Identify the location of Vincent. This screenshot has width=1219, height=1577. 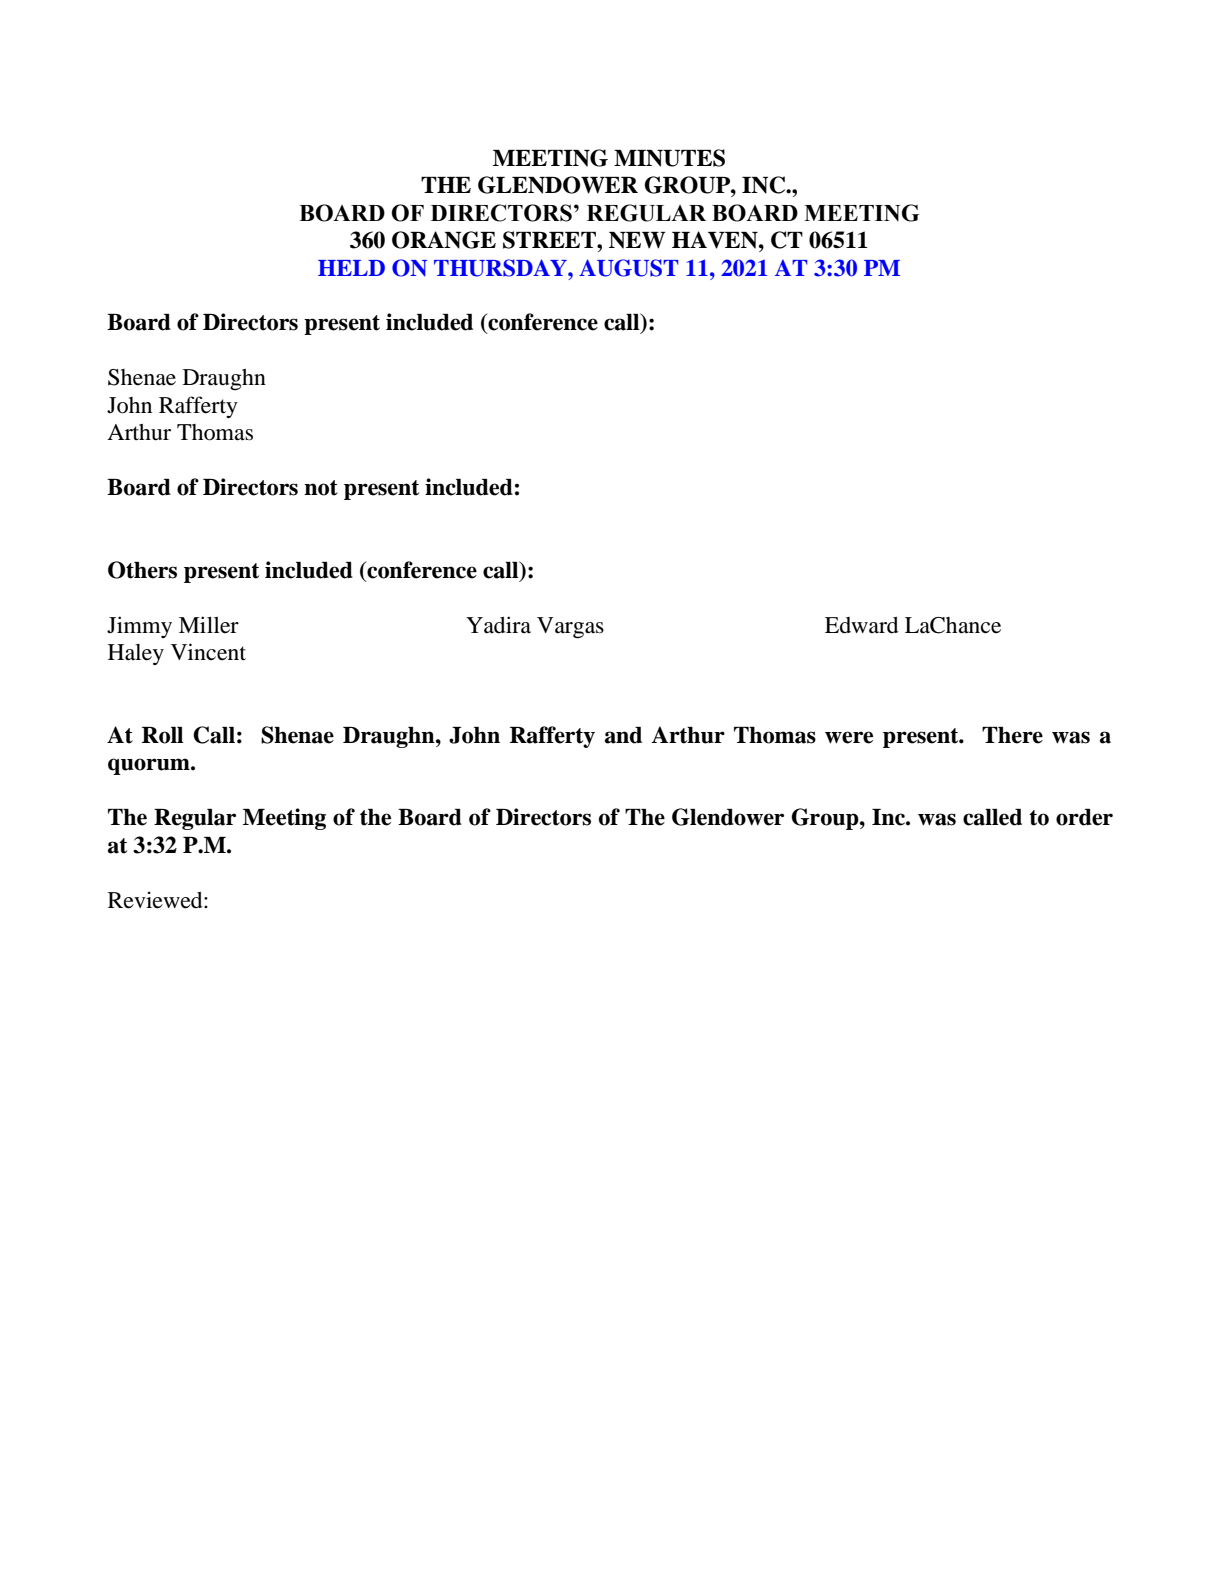
(208, 652).
